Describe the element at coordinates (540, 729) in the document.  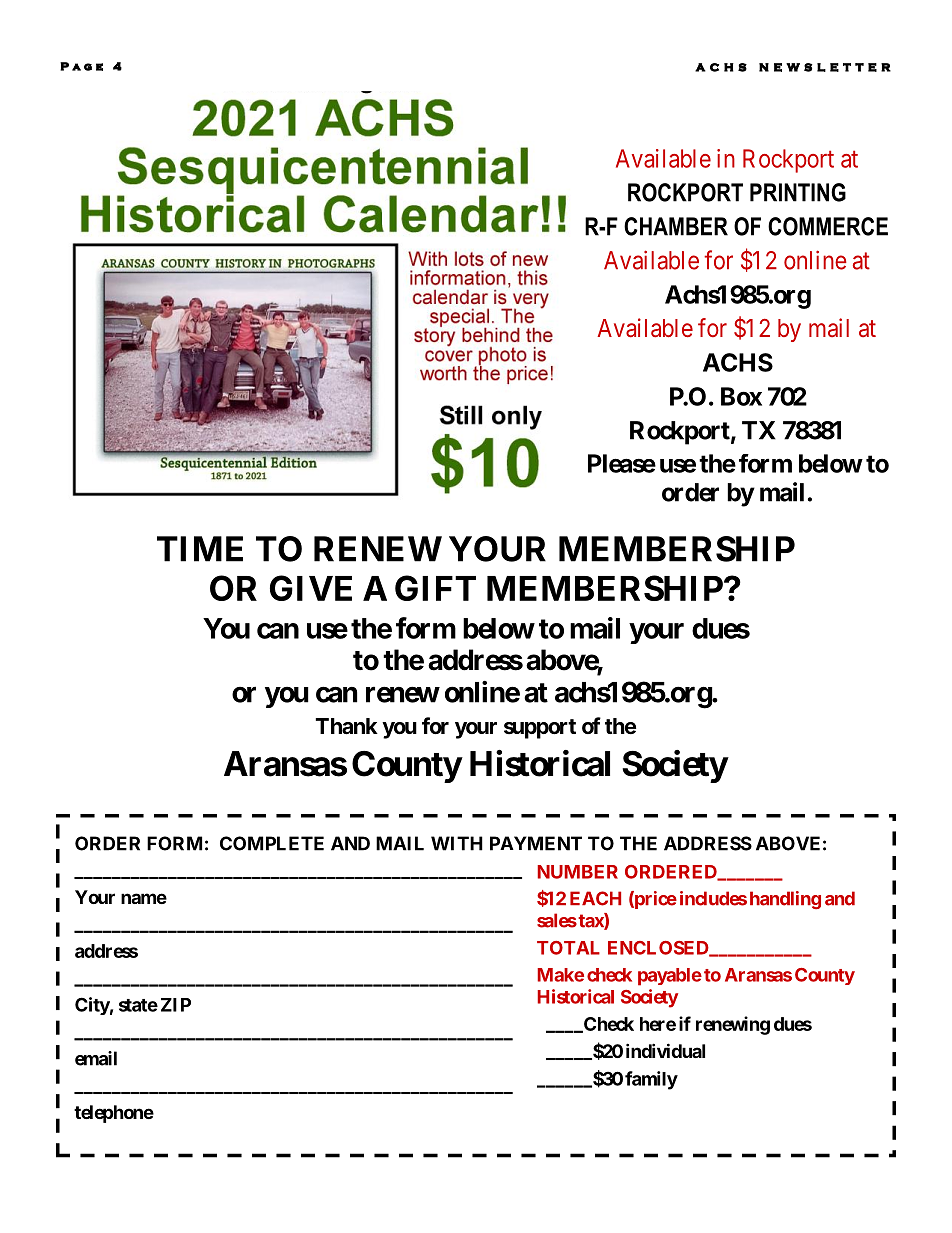
I see `support` at that location.
